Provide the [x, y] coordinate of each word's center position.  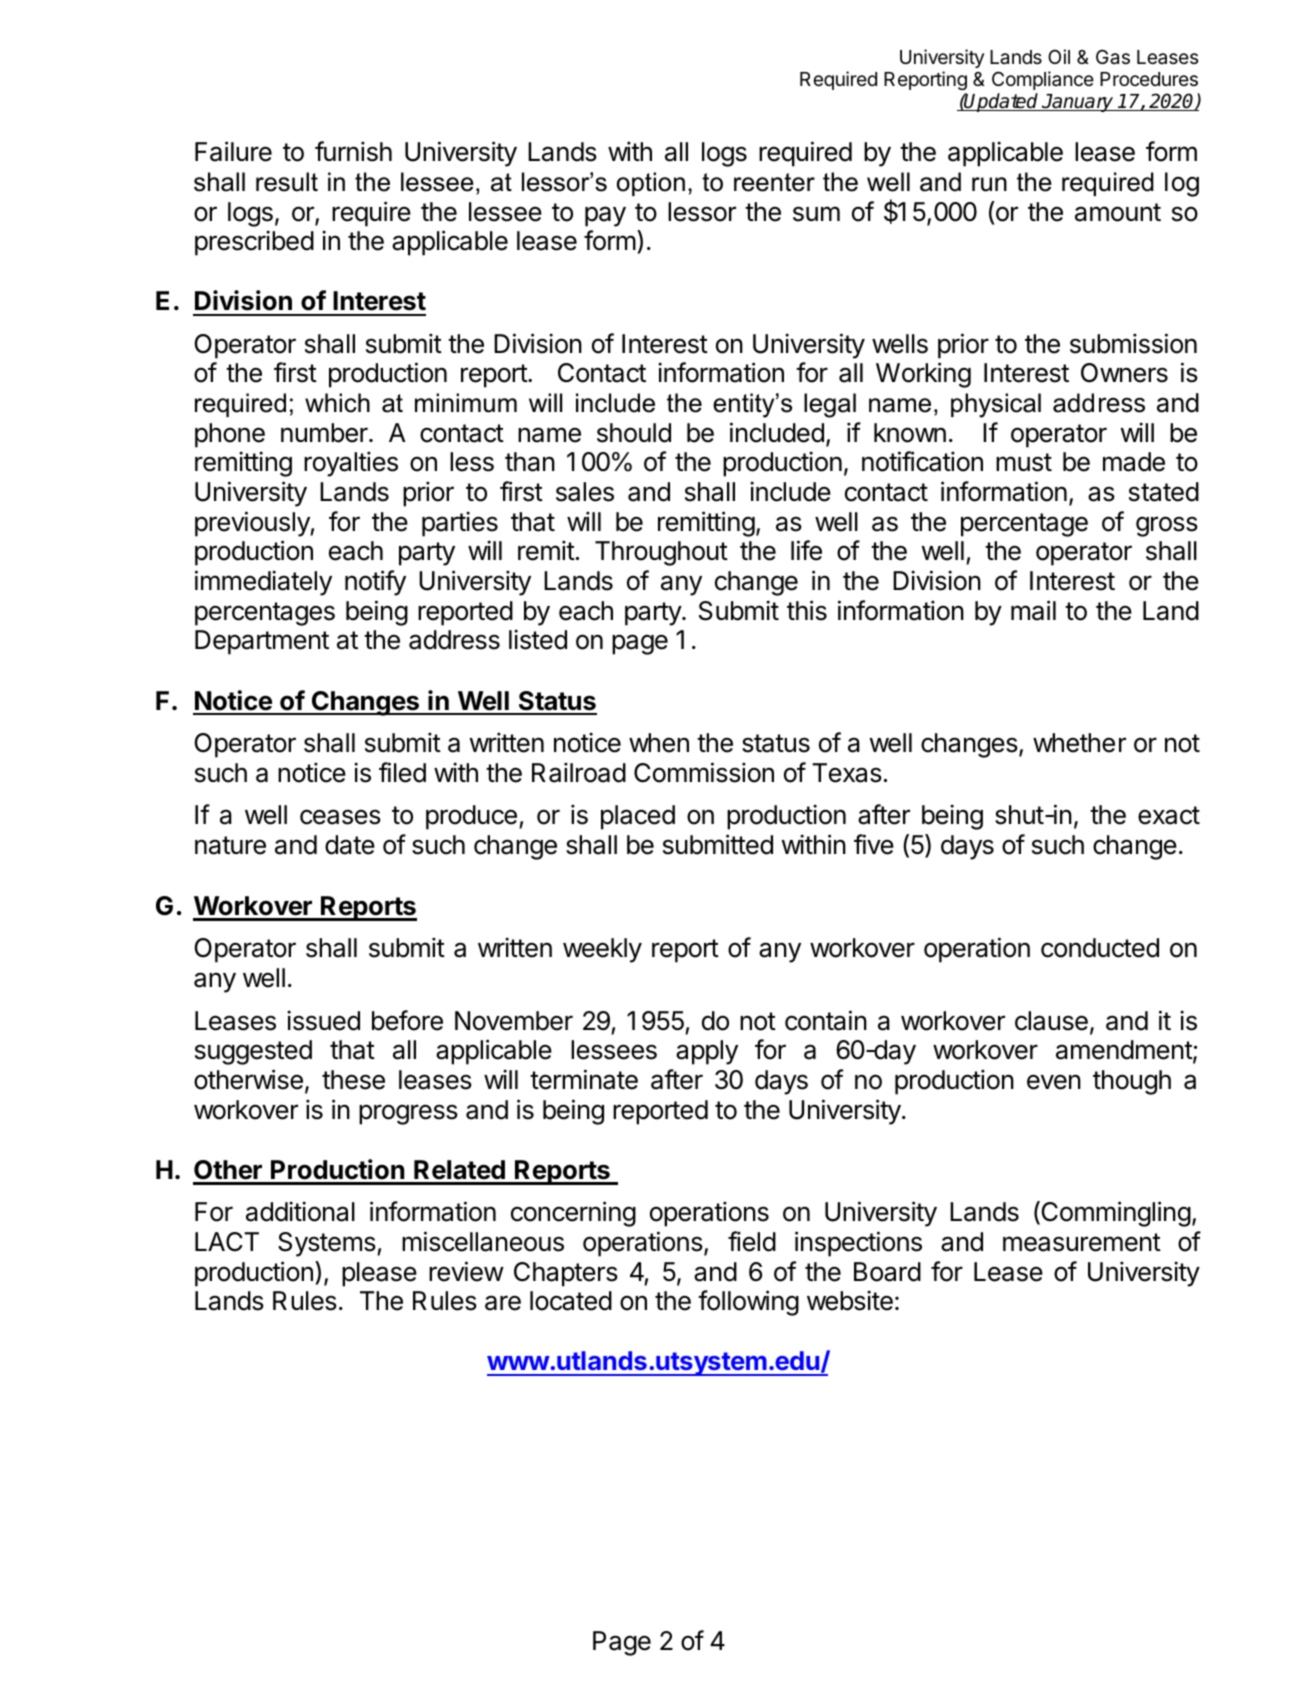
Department [262, 642]
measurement [1082, 1242]
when [659, 743]
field [752, 1241]
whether [1079, 743]
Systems [328, 1244]
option [651, 184]
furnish [353, 151]
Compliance [1043, 80]
